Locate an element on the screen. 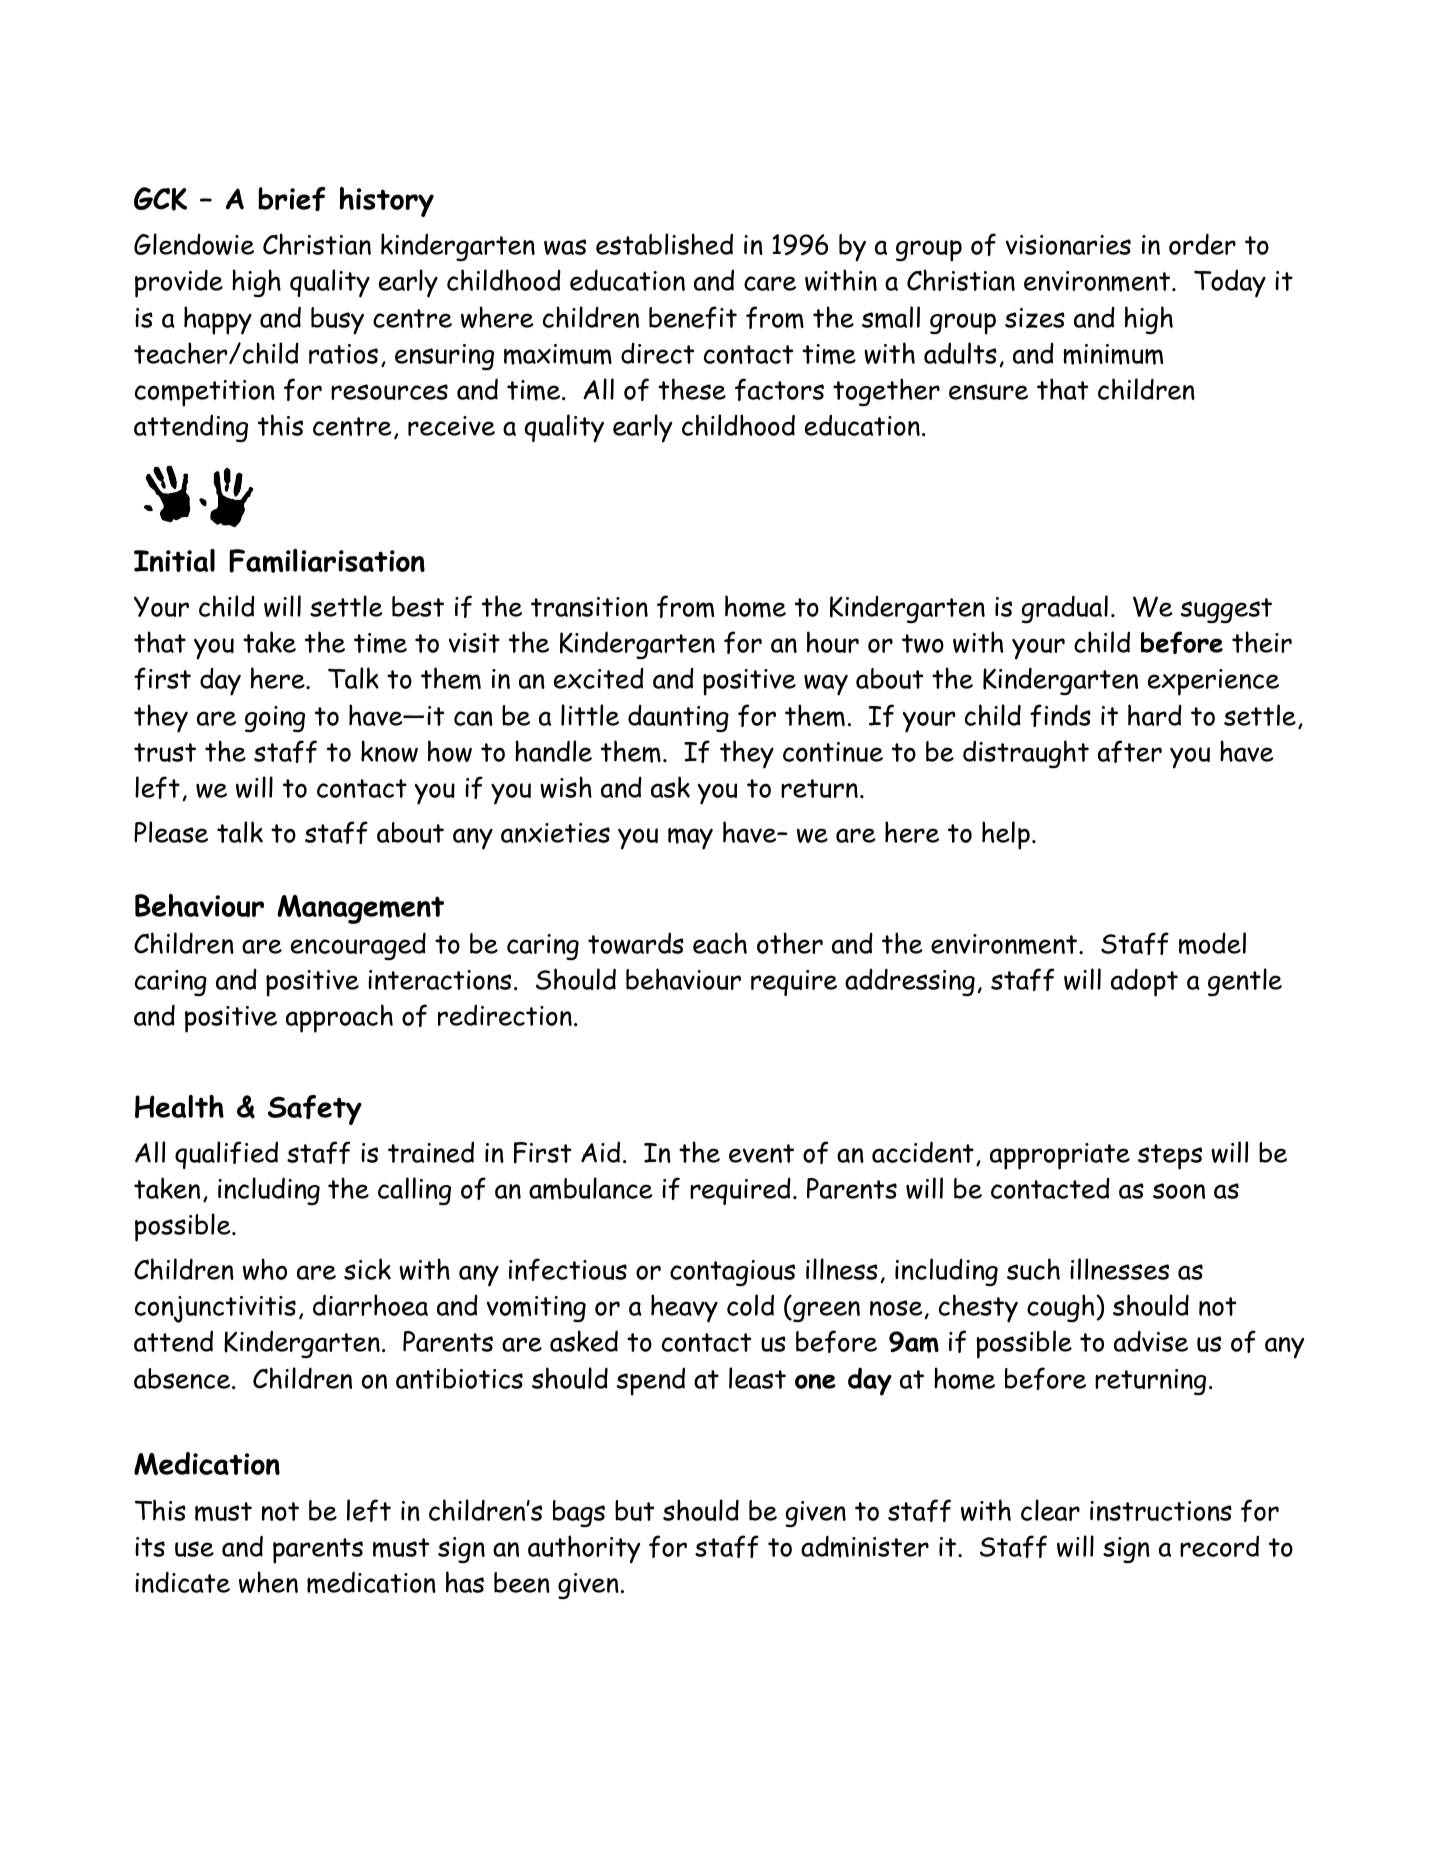 Image resolution: width=1444 pixels, height=1869 pixels. daunting is located at coordinates (678, 718).
